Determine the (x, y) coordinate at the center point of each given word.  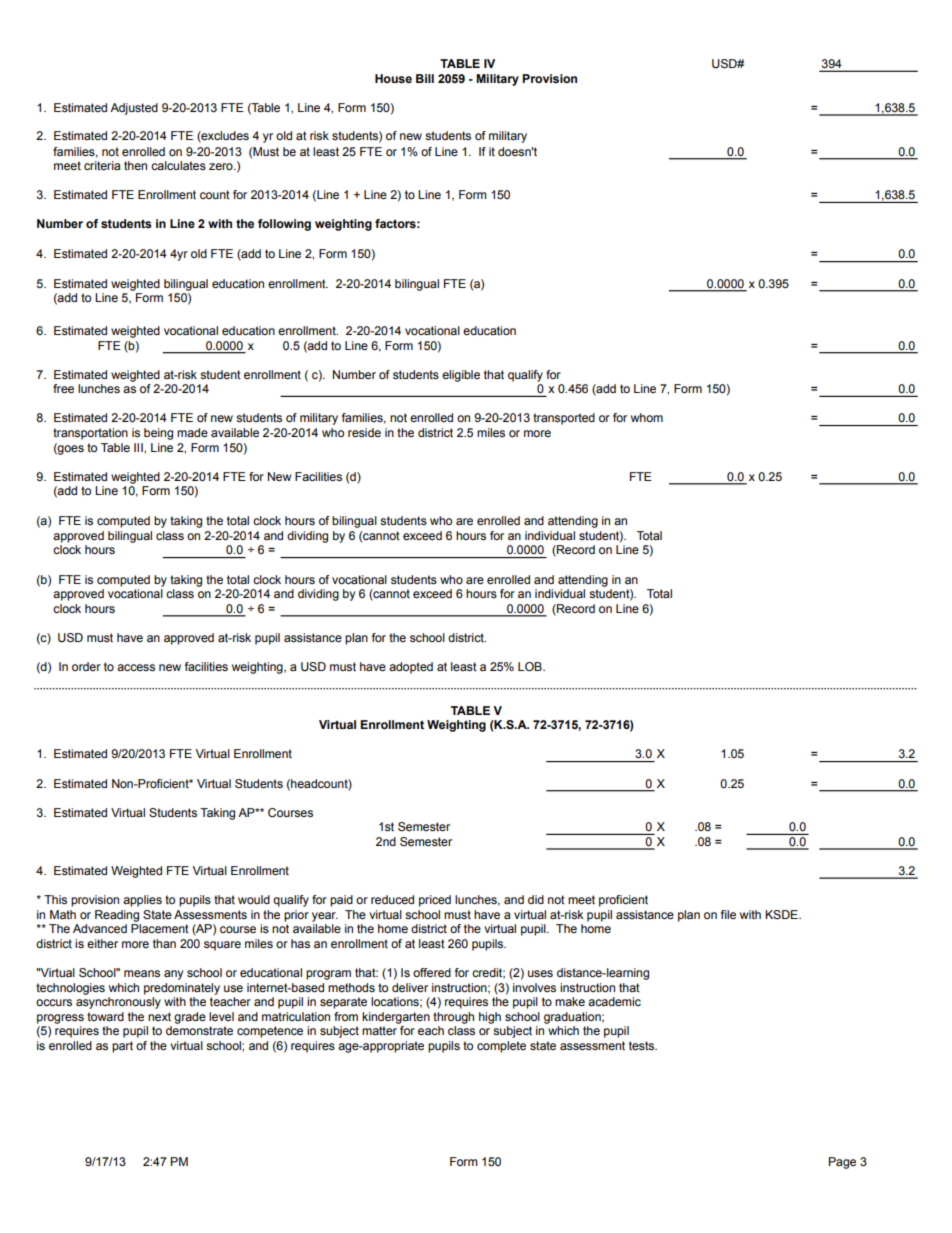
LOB (531, 666)
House (393, 79)
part (122, 1047)
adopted (411, 668)
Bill (425, 78)
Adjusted (134, 109)
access (136, 667)
